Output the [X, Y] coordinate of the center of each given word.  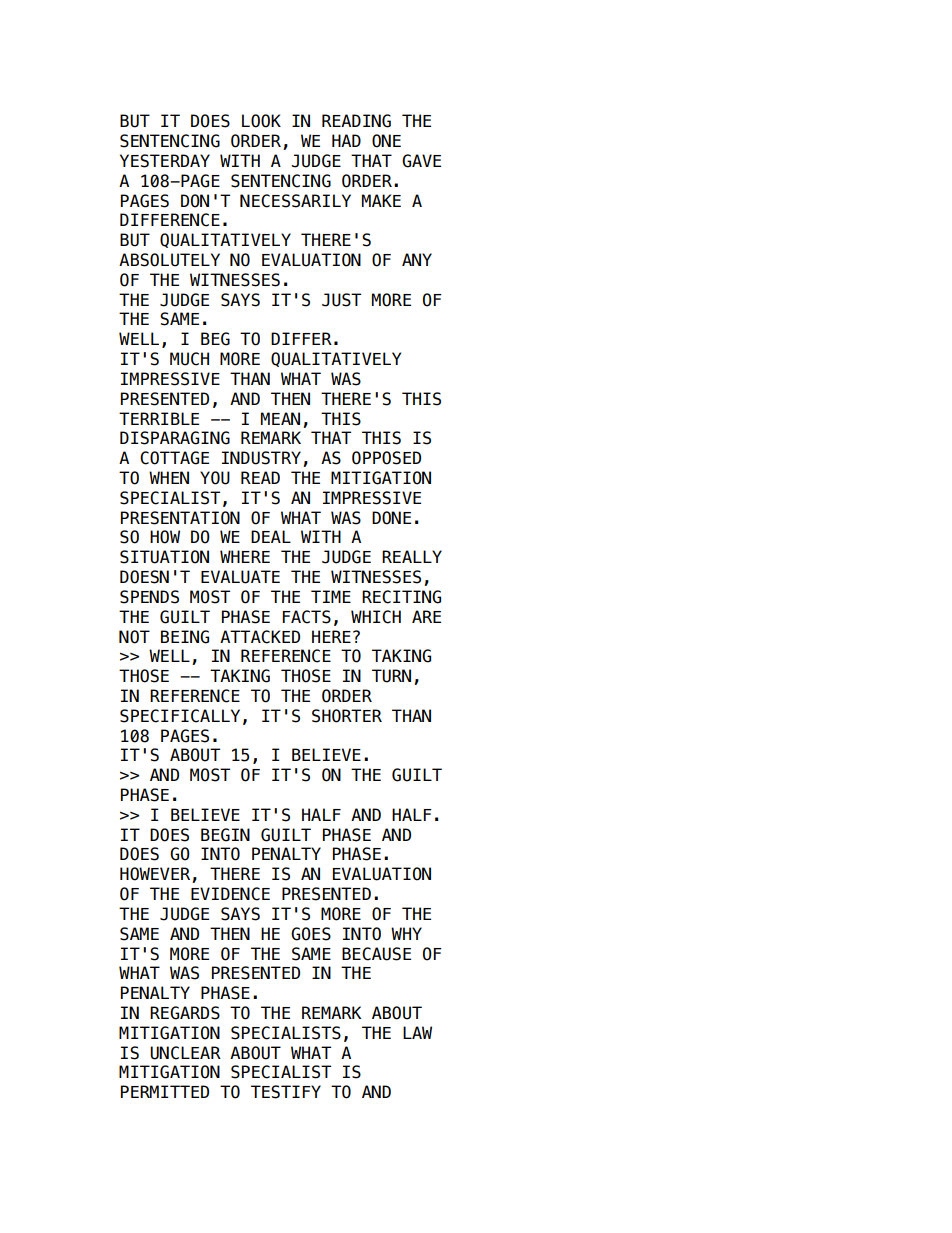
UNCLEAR [185, 1053]
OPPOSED [386, 458]
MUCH [189, 359]
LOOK [261, 121]
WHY [406, 933]
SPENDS [149, 597]
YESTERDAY [165, 161]
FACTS [306, 617]
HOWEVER [156, 875]
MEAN [280, 418]
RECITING [401, 597]
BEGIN [225, 835]
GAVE [421, 161]
